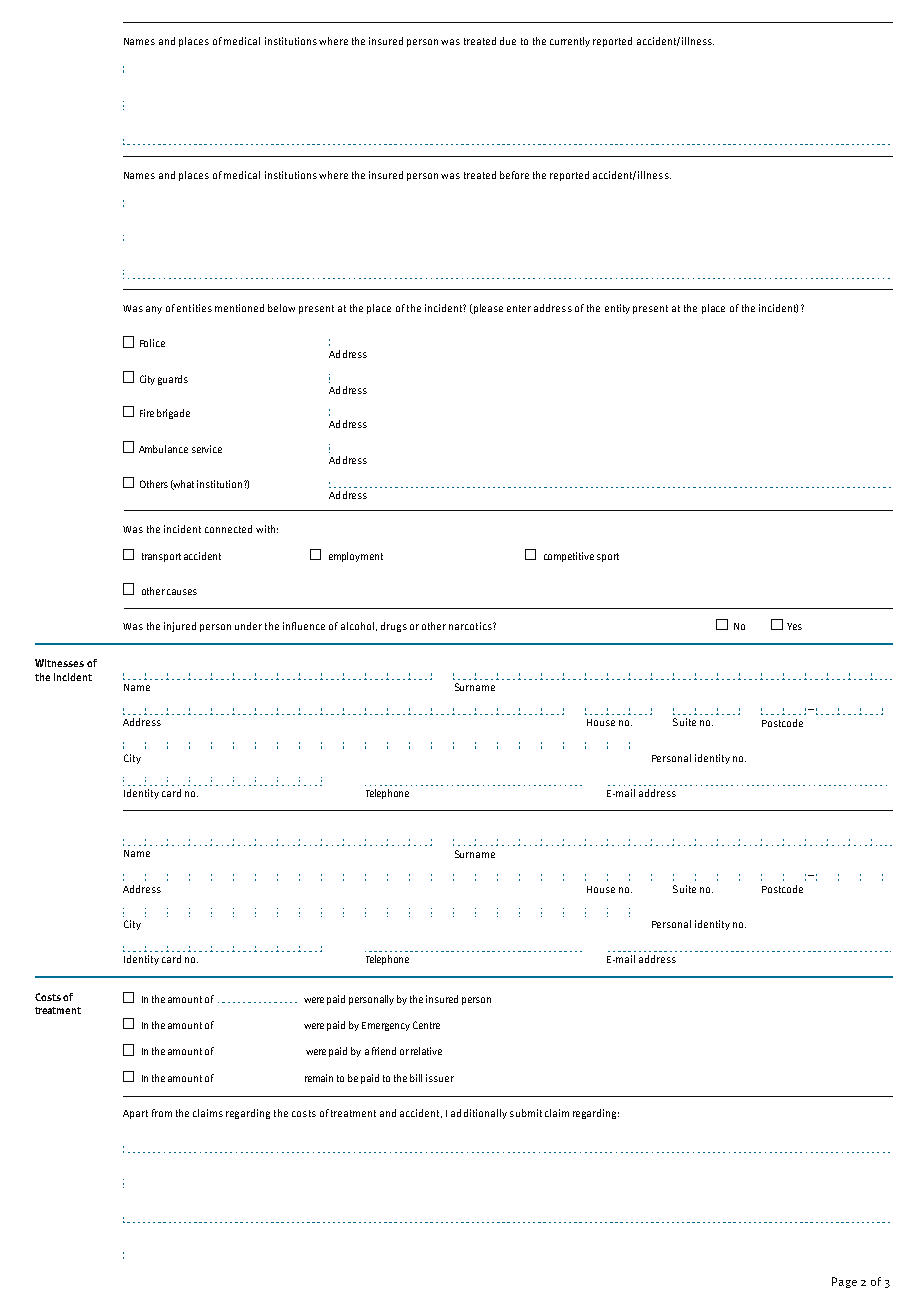  What do you see at coordinates (794, 626) in the page?
I see `Yes` at bounding box center [794, 626].
